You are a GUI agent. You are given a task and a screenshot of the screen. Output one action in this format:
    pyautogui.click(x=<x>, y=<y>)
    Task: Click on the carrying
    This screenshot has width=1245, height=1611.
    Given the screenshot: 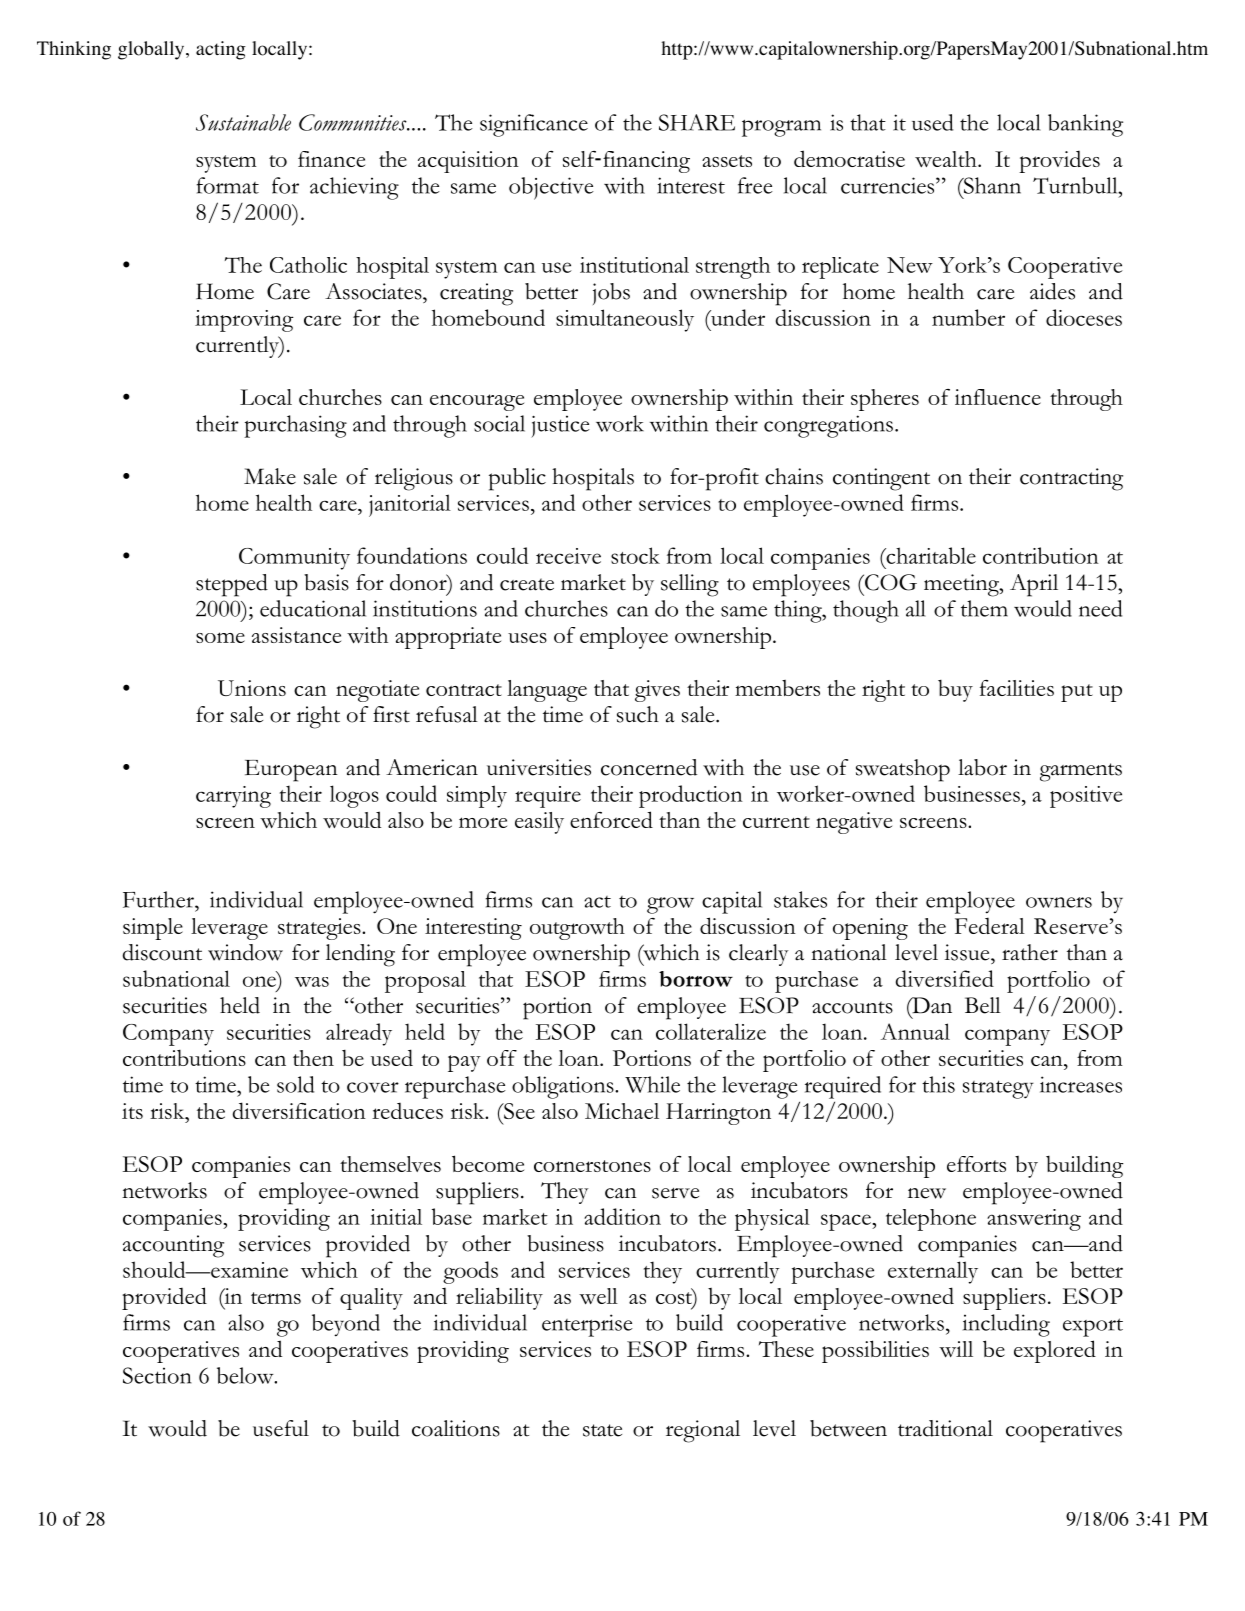 What is the action you would take?
    pyautogui.click(x=233, y=797)
